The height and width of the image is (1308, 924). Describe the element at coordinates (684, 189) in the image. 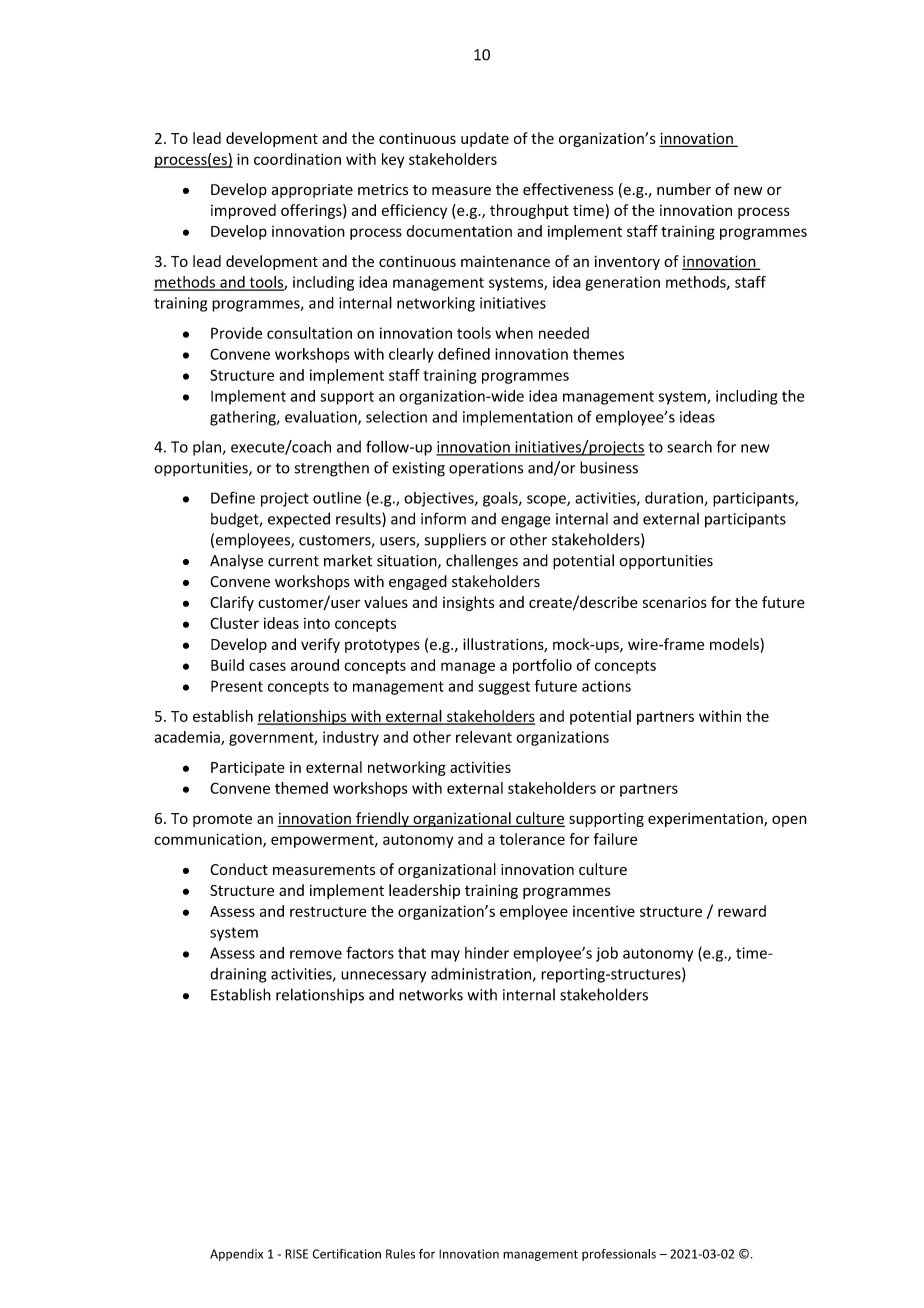

I see `number` at that location.
